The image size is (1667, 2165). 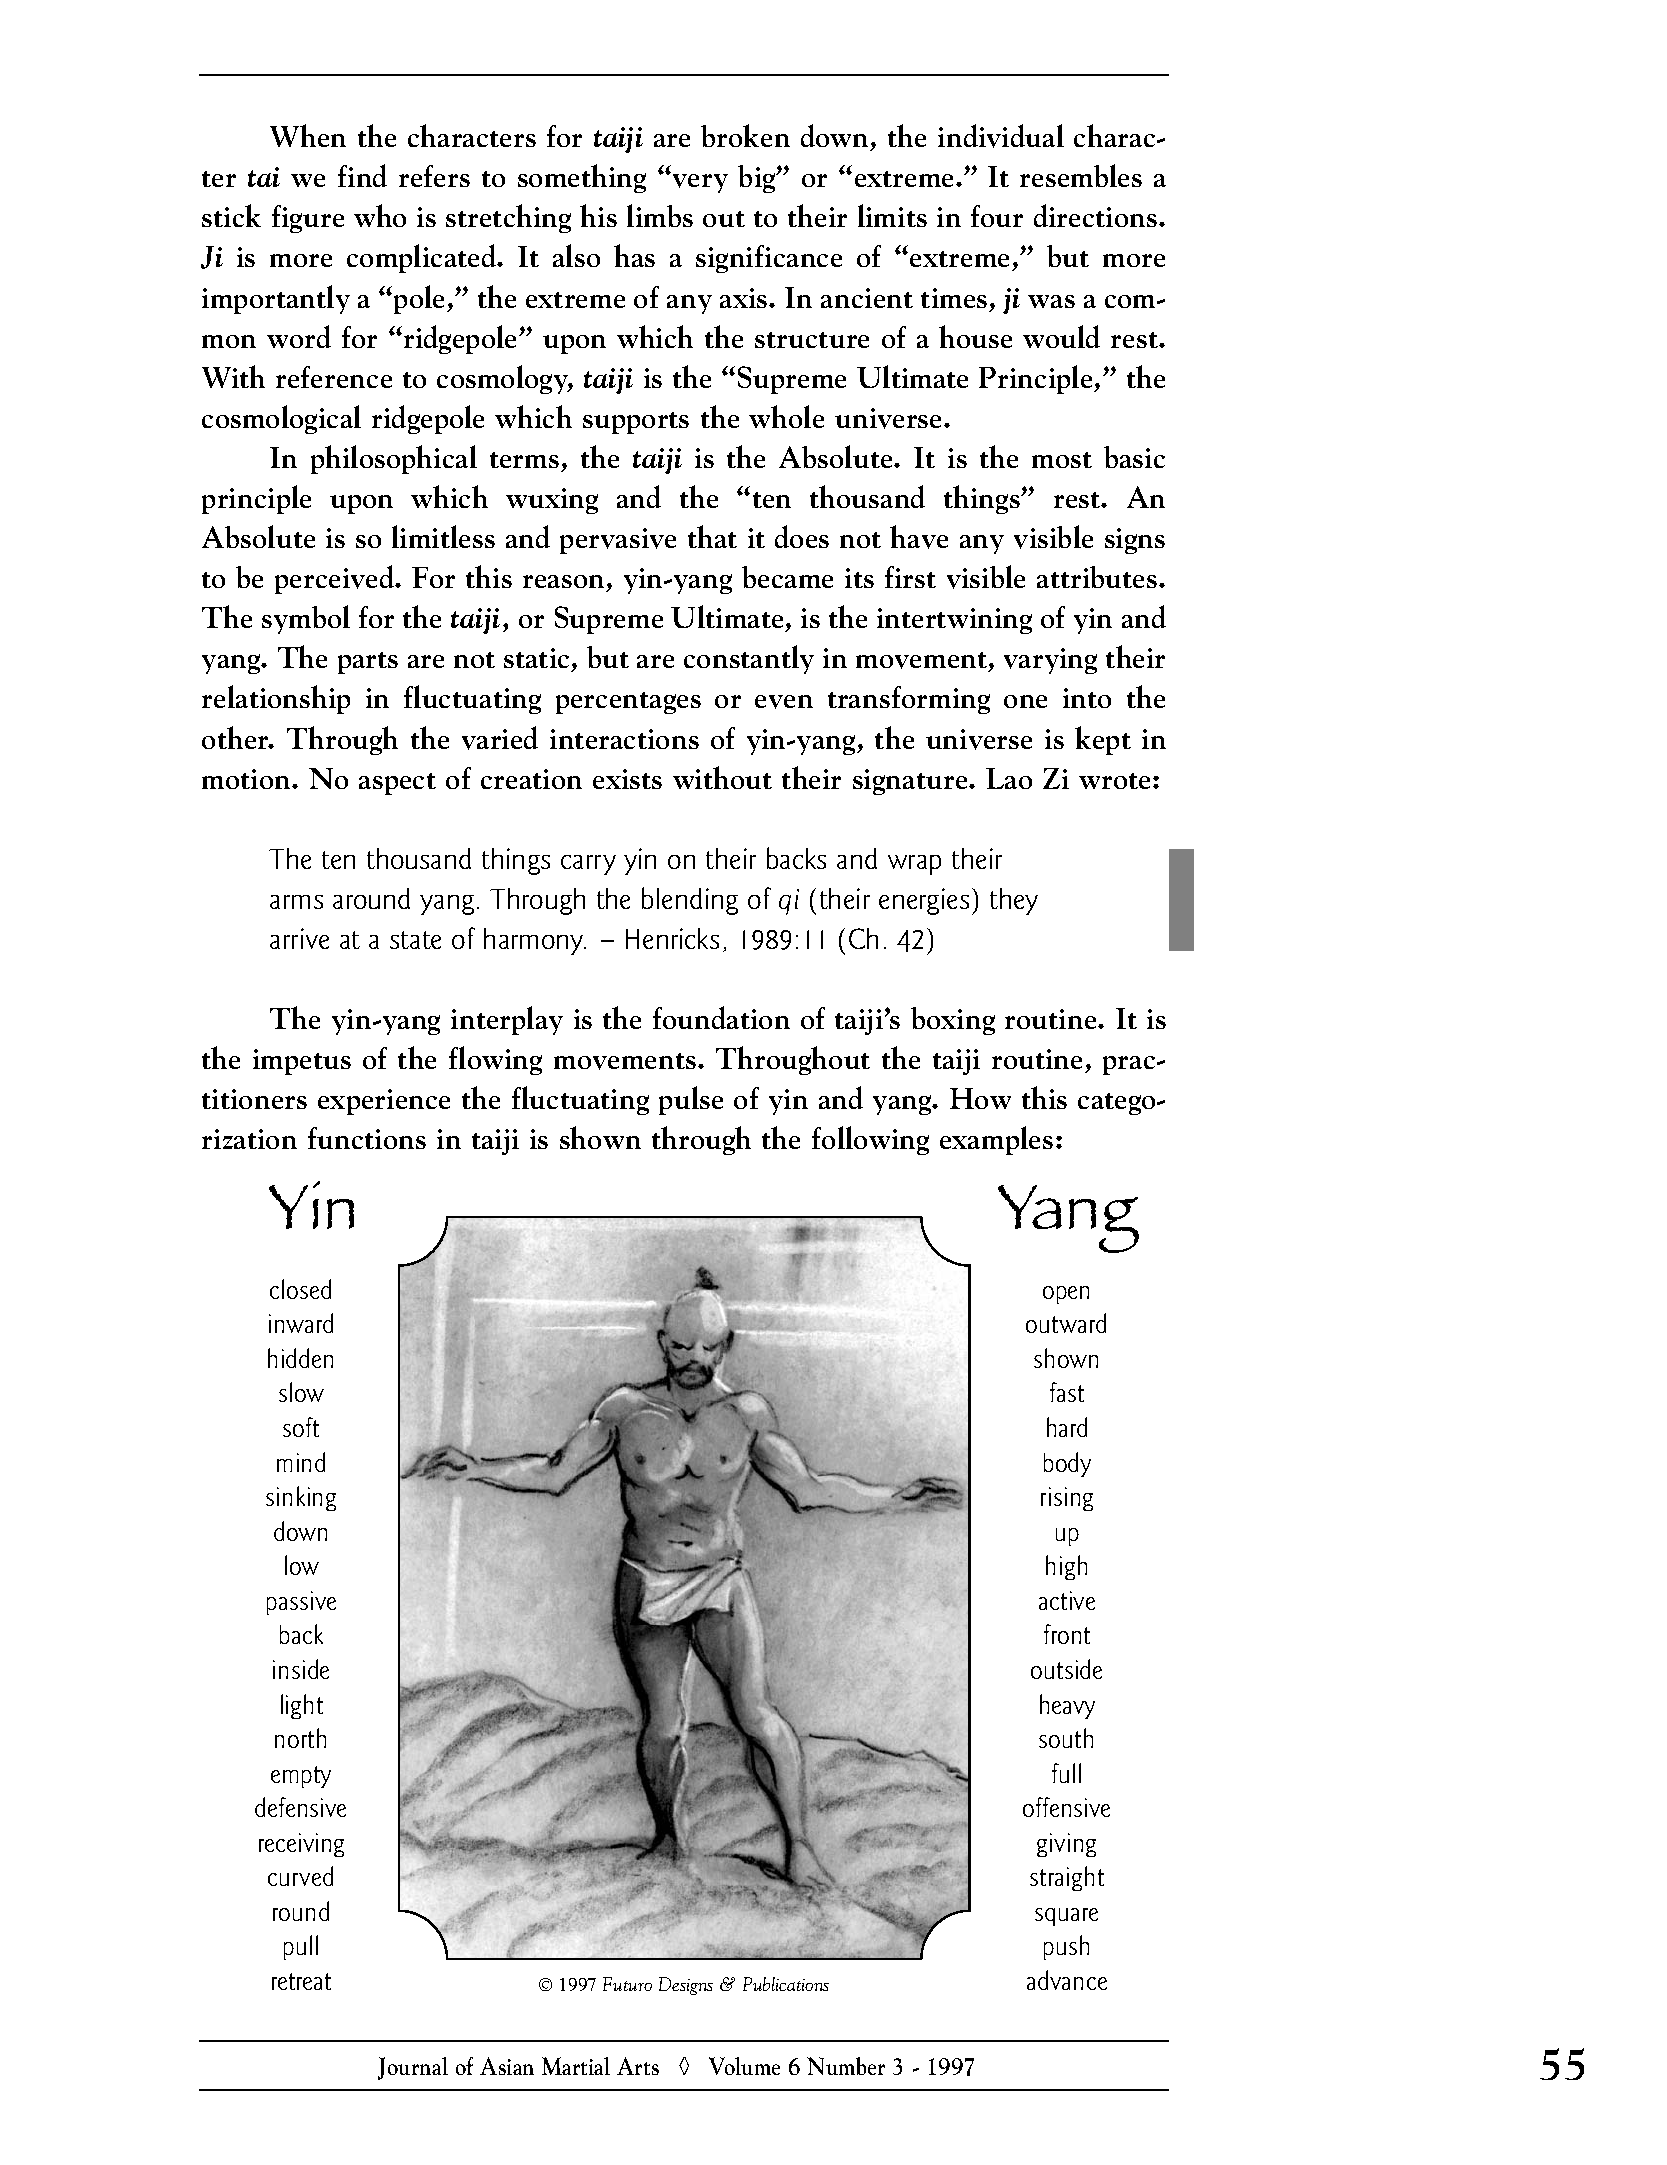 I want to click on find, so click(x=362, y=175).
